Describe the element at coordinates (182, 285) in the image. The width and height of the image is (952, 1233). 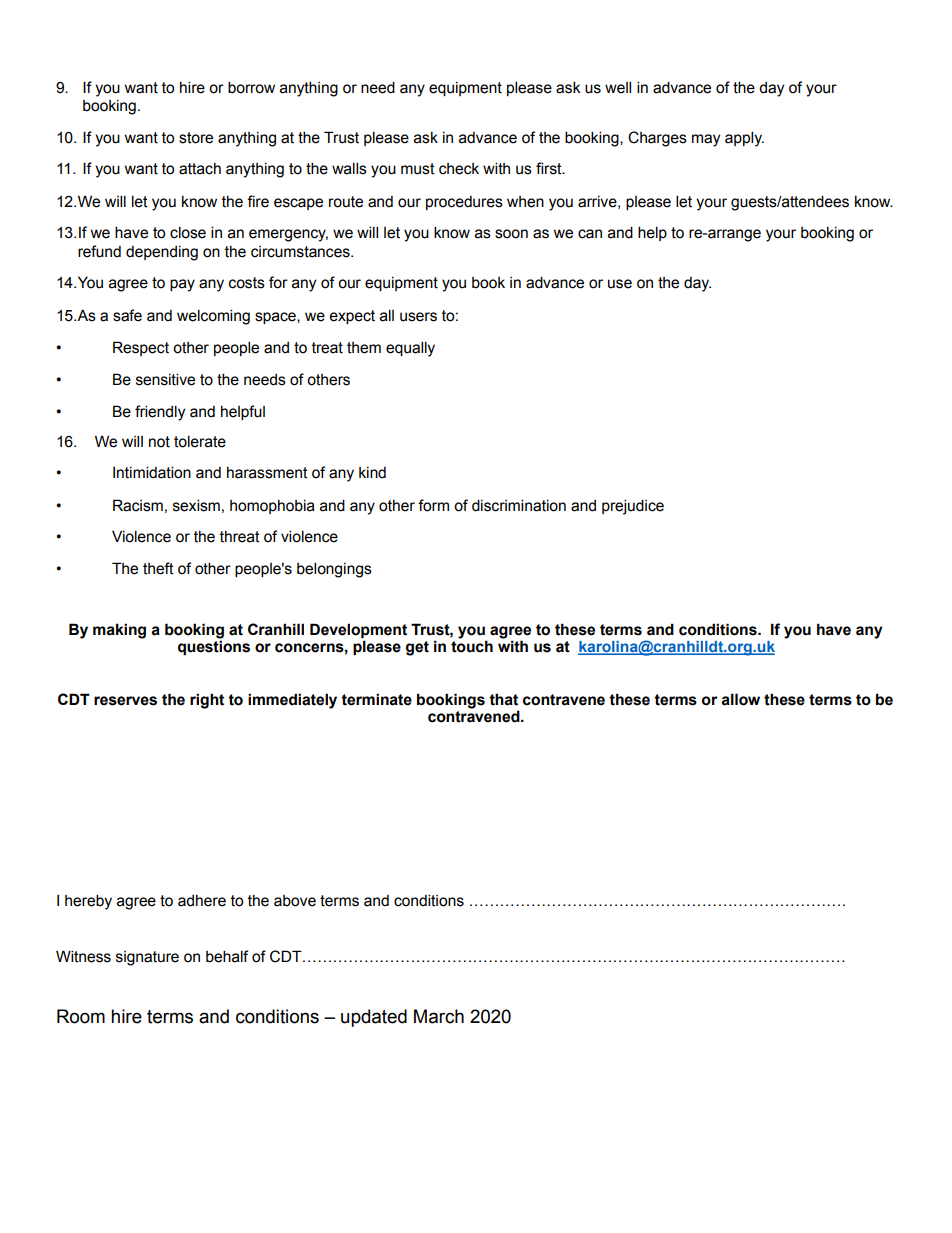
I see `pay` at that location.
